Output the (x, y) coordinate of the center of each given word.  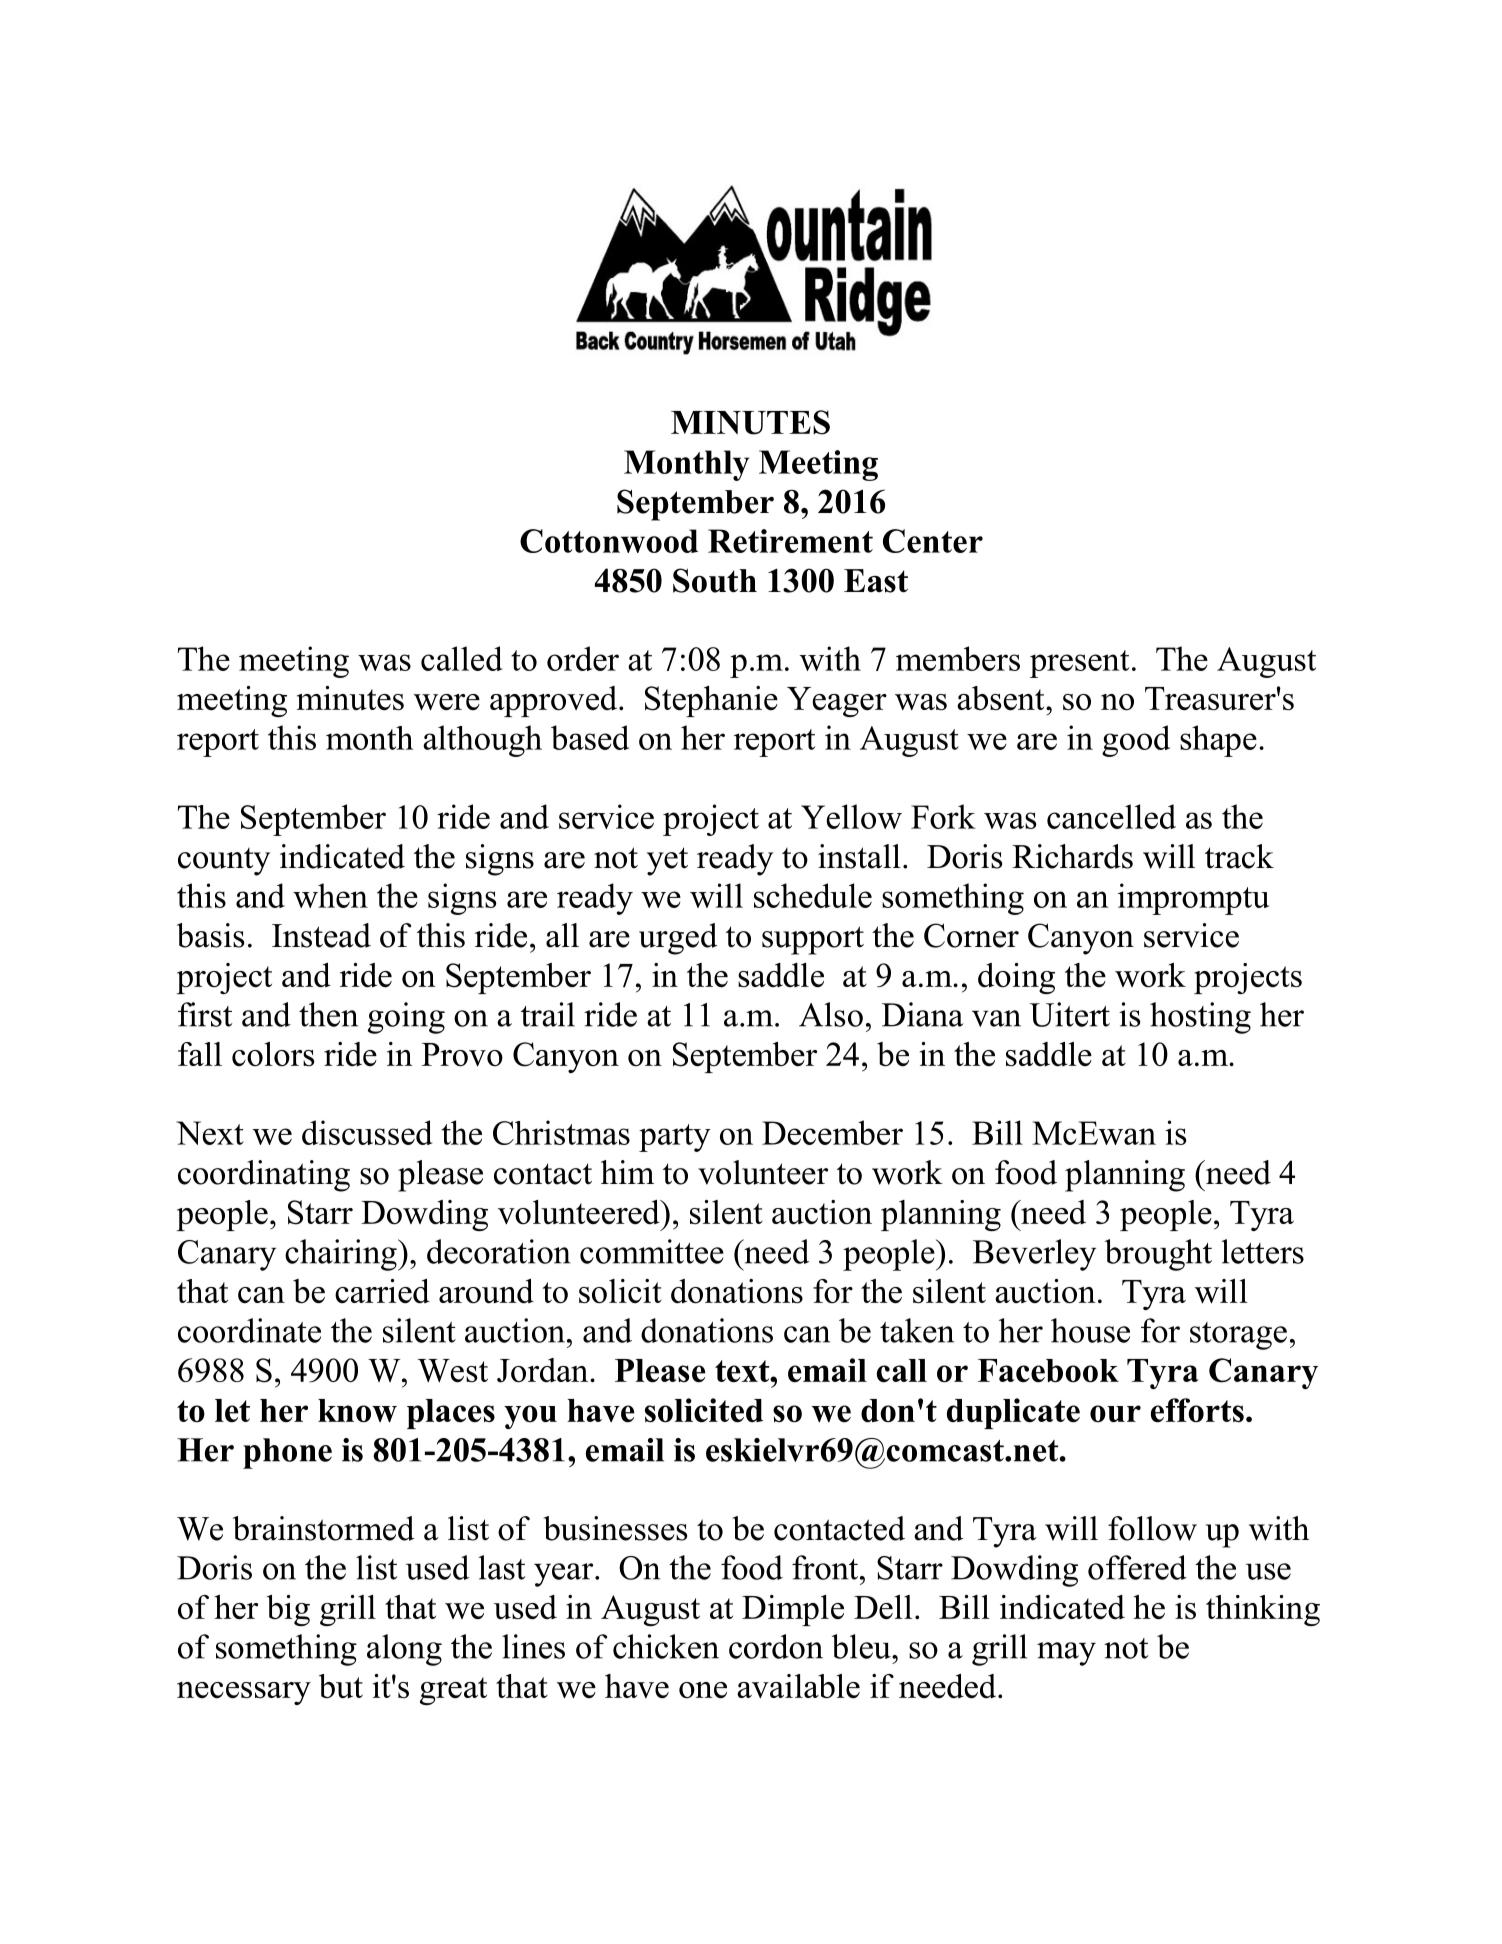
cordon (776, 1646)
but (341, 1686)
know (357, 1411)
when (330, 895)
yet (667, 861)
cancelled (1111, 816)
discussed (367, 1132)
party (675, 1138)
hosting (1200, 1018)
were (447, 702)
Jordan (544, 1370)
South (715, 580)
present (1079, 664)
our (1115, 1413)
